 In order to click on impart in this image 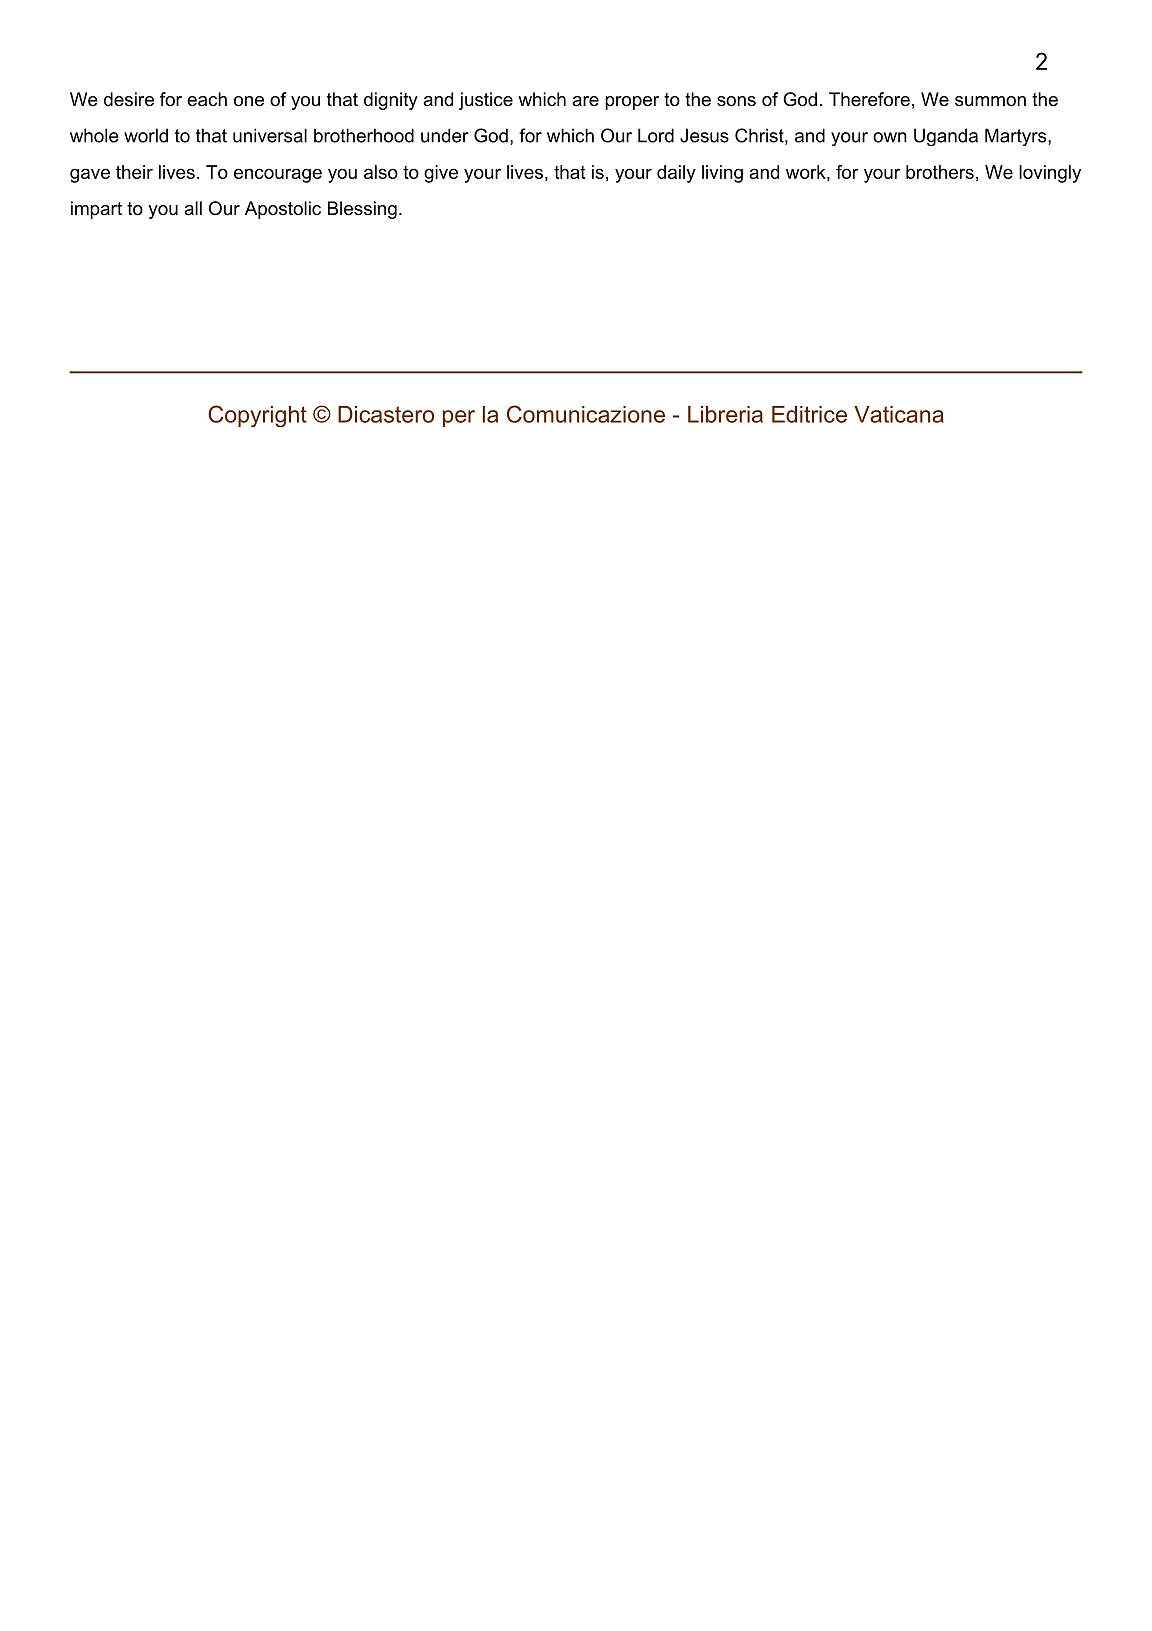, I will do `click(96, 210)`.
